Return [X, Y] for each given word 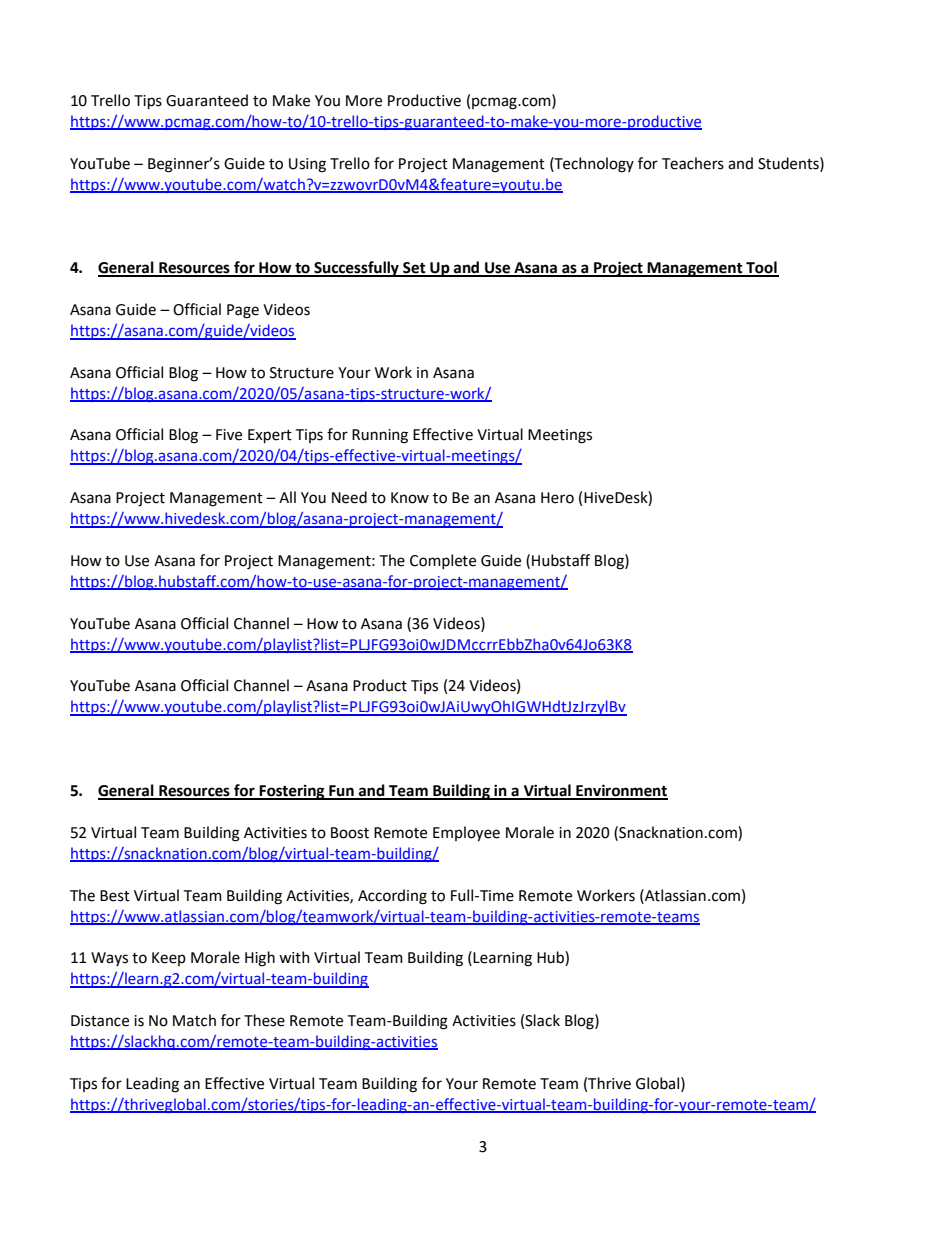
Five [229, 435]
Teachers [693, 163]
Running [380, 436]
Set [414, 269]
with [294, 957]
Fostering [292, 792]
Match [194, 1020]
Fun [341, 792]
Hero [557, 498]
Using [307, 165]
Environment [621, 791]
